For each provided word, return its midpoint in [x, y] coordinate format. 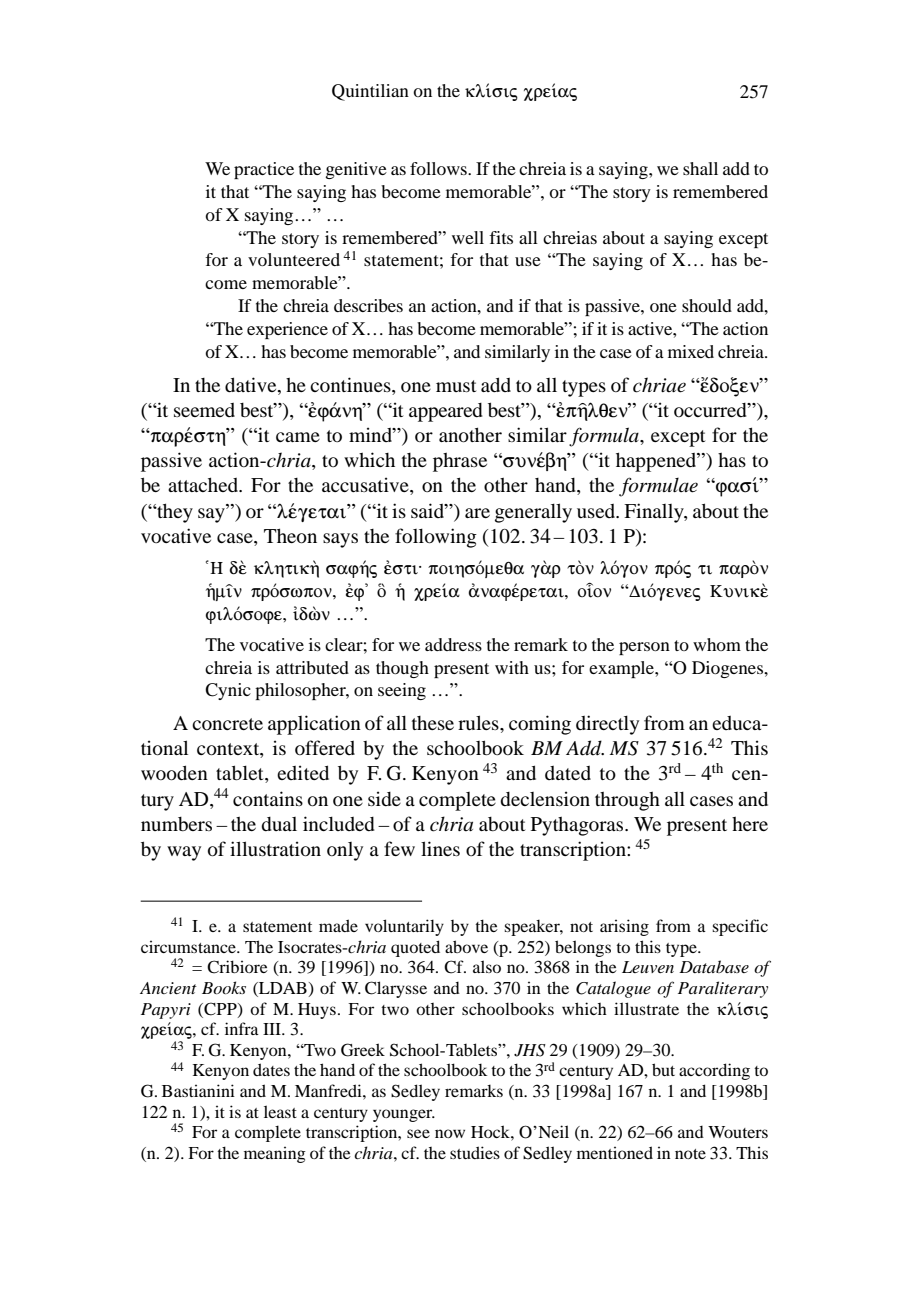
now [450, 1133]
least [280, 1111]
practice [264, 170]
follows [439, 168]
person [644, 648]
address [453, 644]
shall [700, 168]
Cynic [228, 691]
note [690, 1154]
